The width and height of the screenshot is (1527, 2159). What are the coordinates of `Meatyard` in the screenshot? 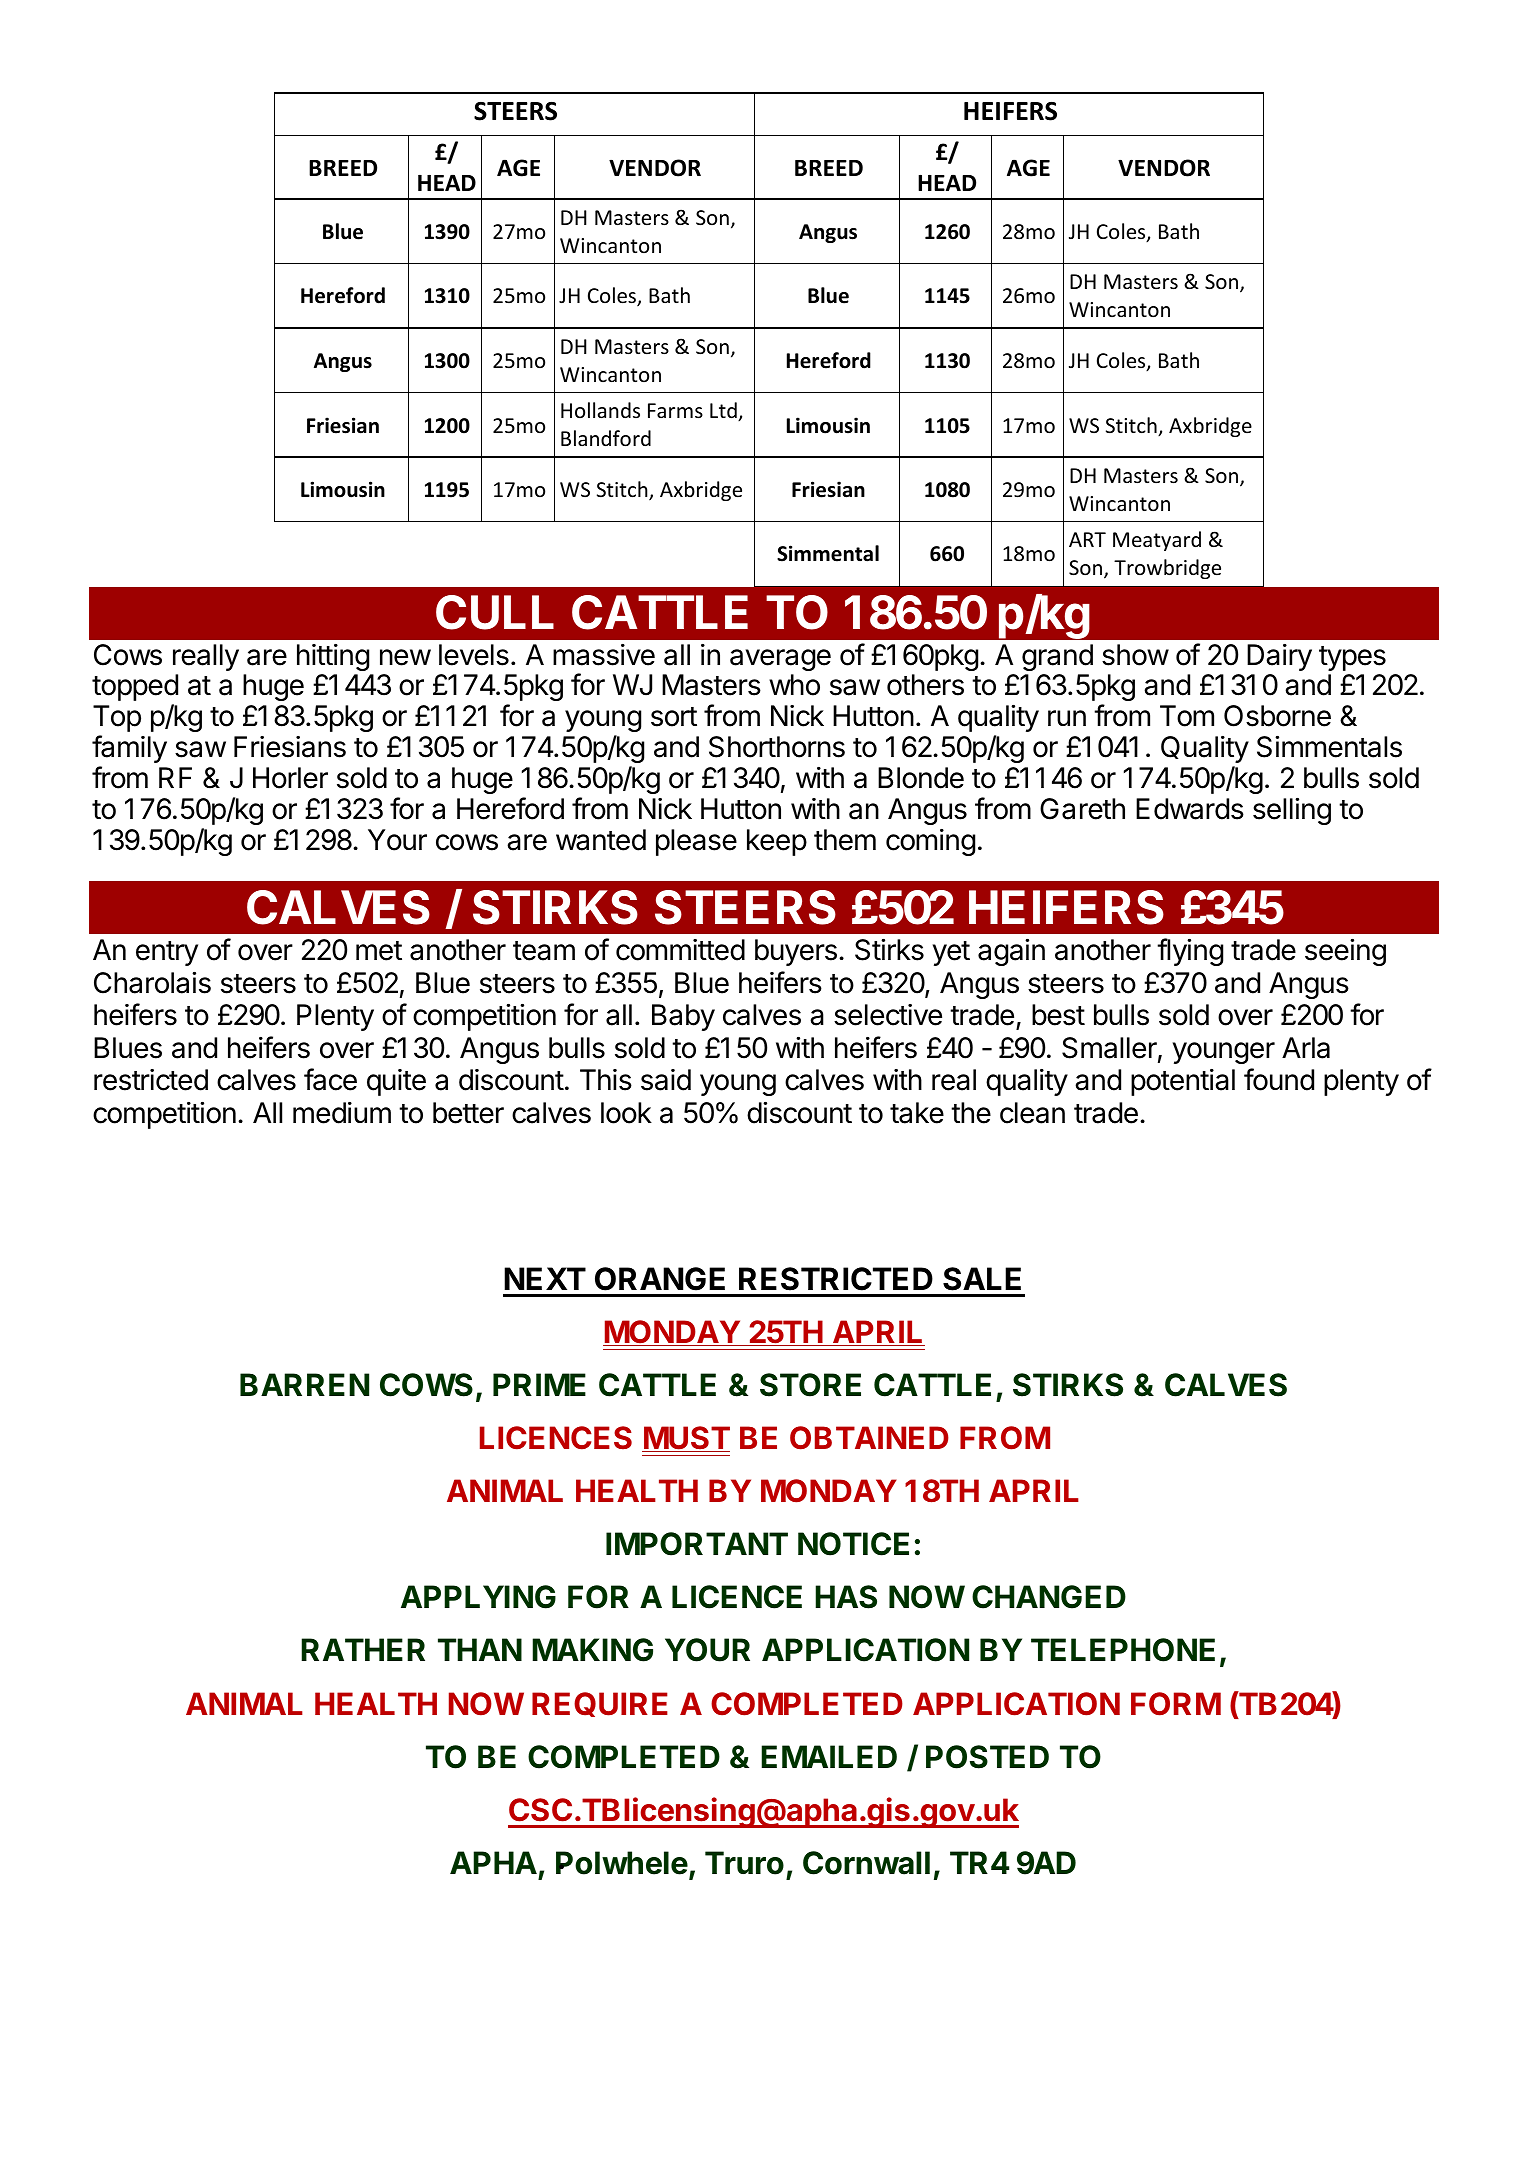 It's located at (1157, 541).
